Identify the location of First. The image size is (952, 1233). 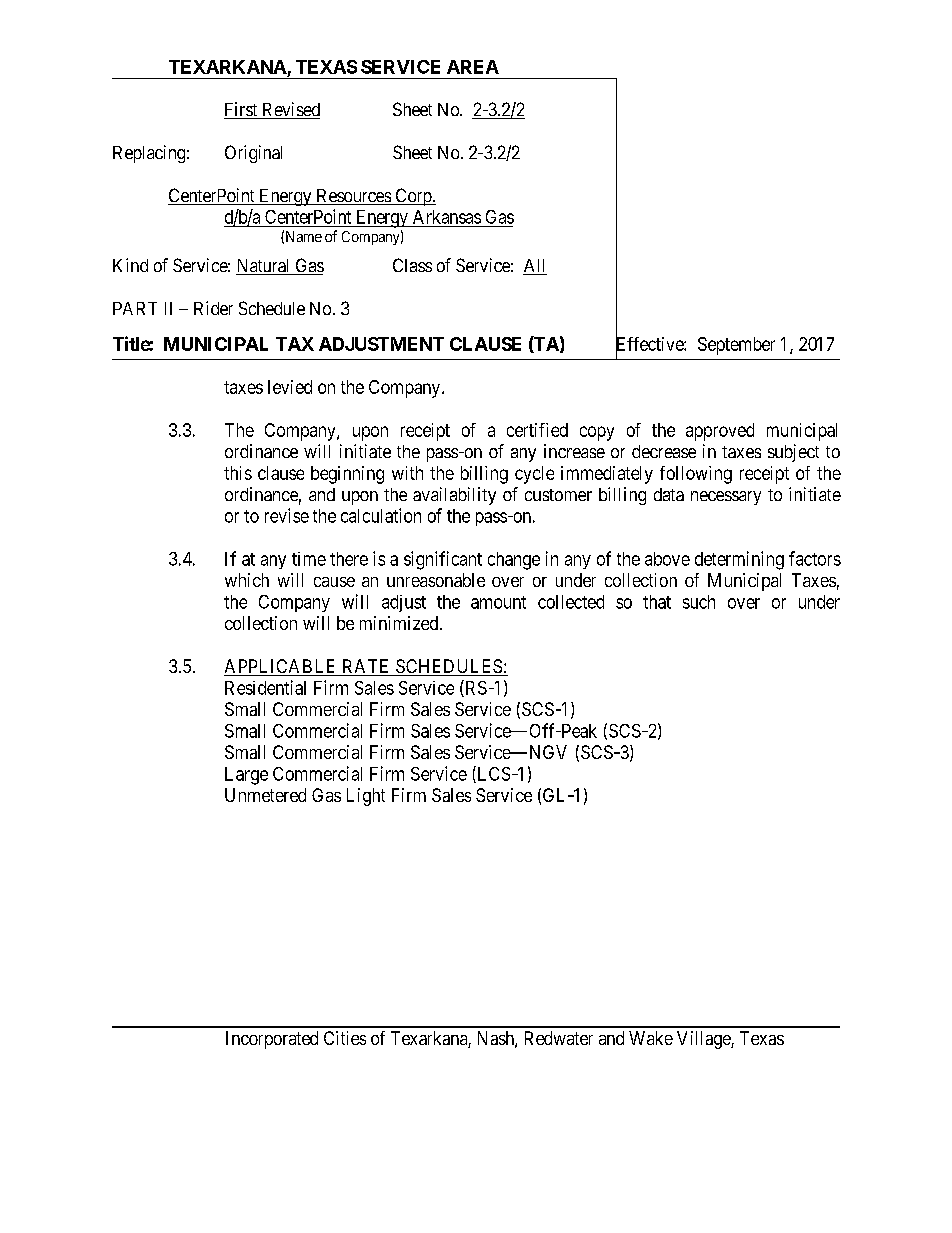
(242, 110).
